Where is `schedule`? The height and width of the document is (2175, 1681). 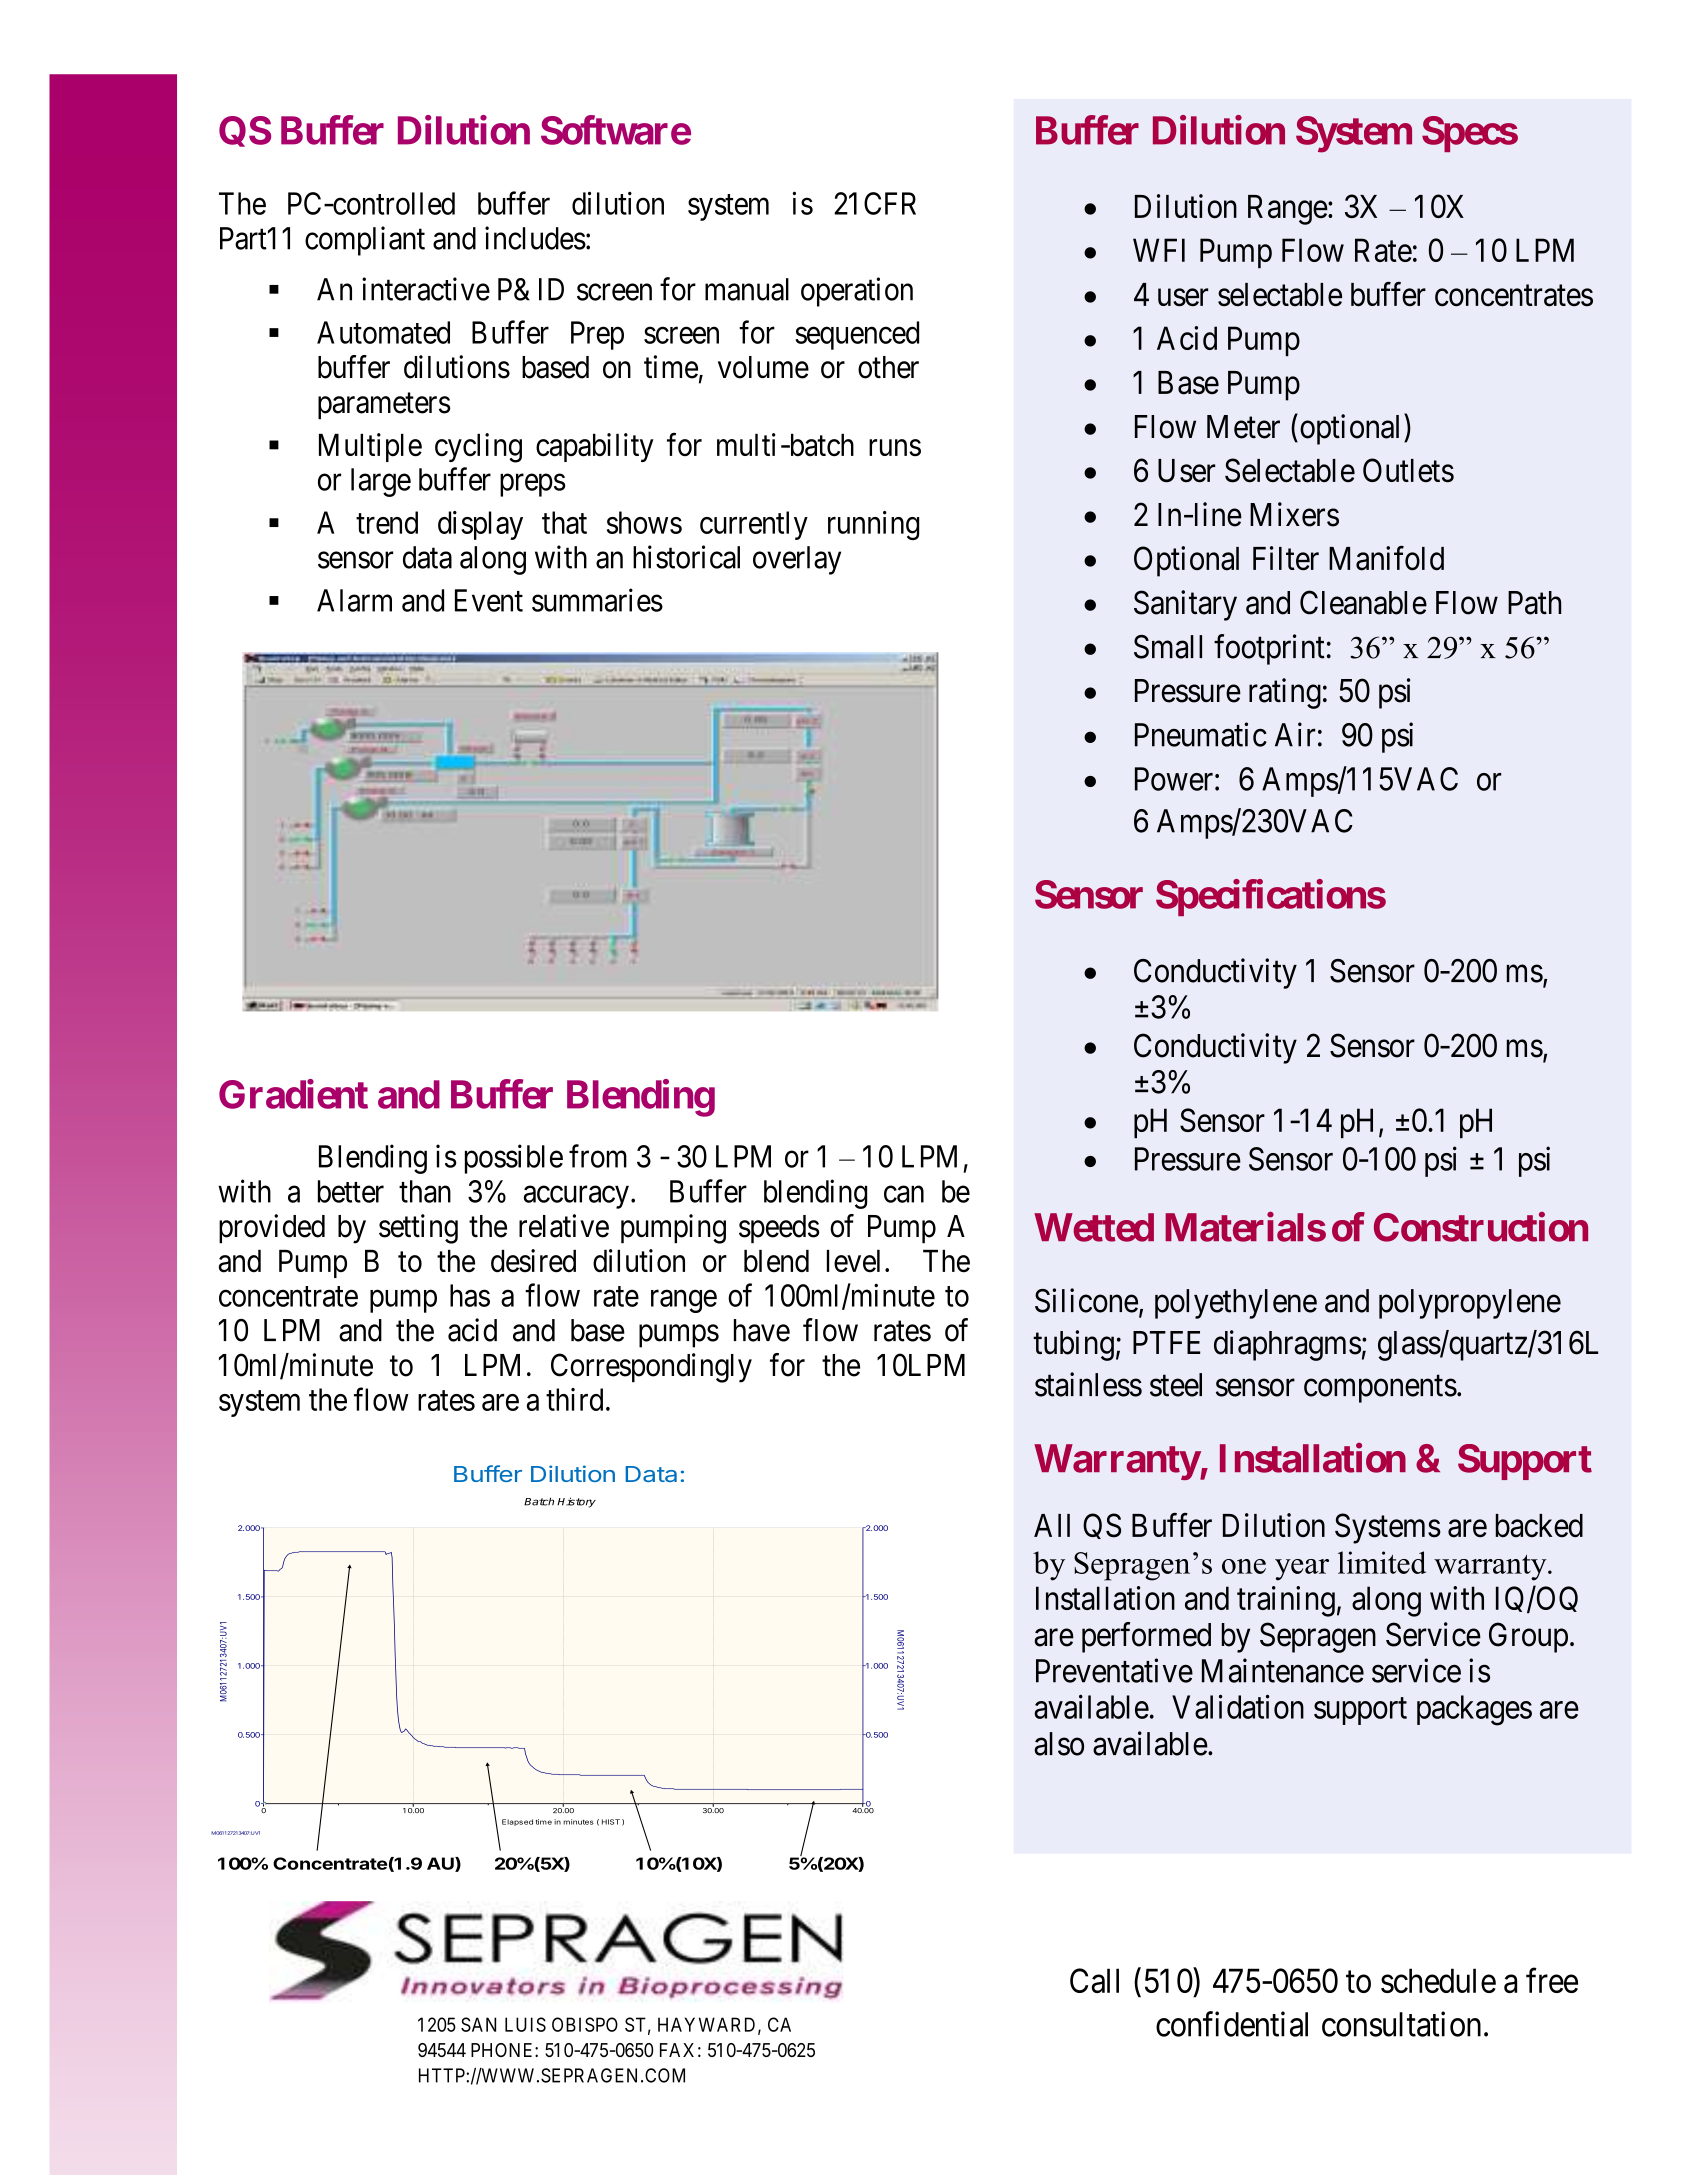 schedule is located at coordinates (1438, 1980).
